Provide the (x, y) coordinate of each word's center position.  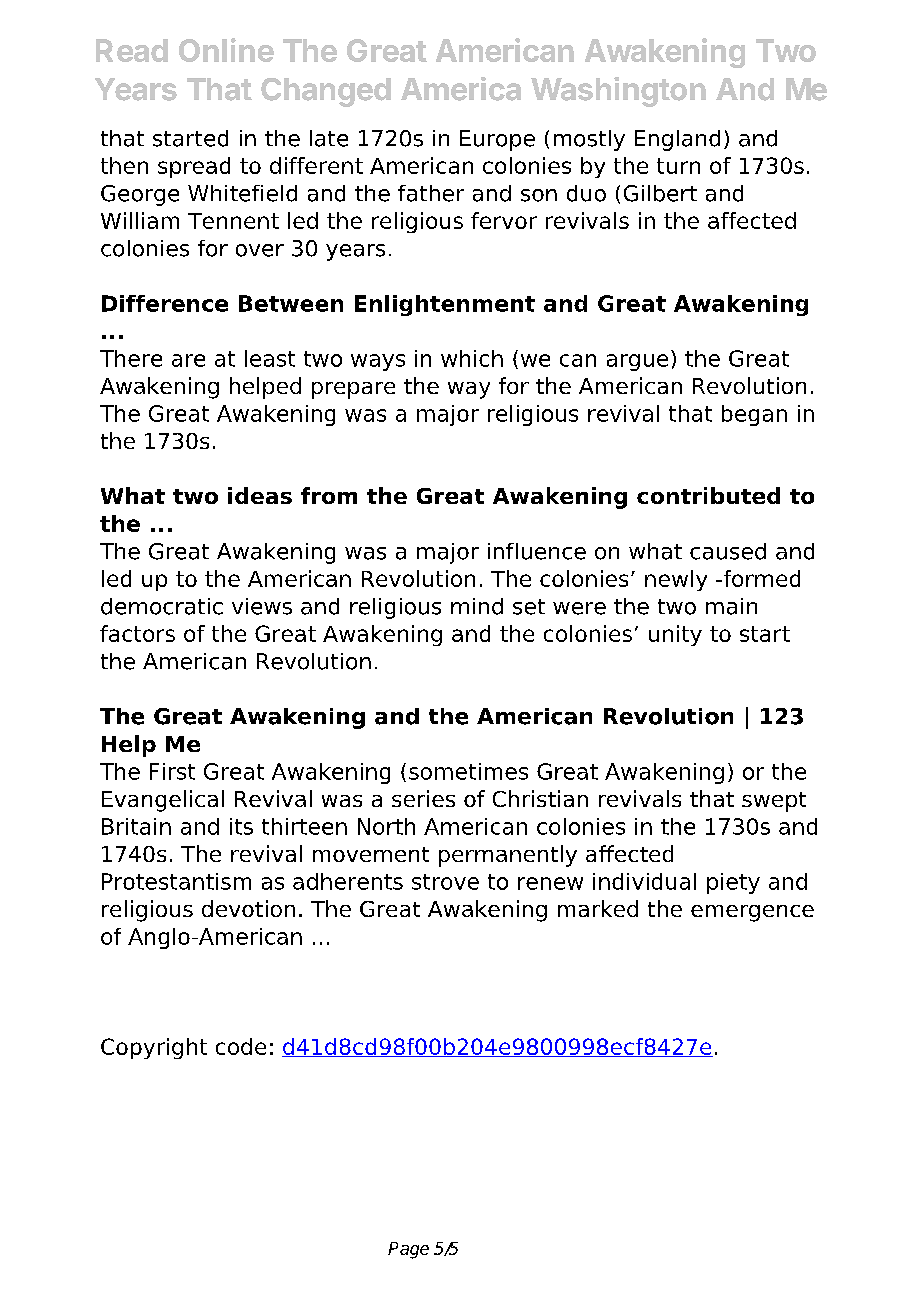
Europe (497, 140)
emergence (752, 913)
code (241, 1046)
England (677, 140)
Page (408, 1250)
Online (226, 50)
